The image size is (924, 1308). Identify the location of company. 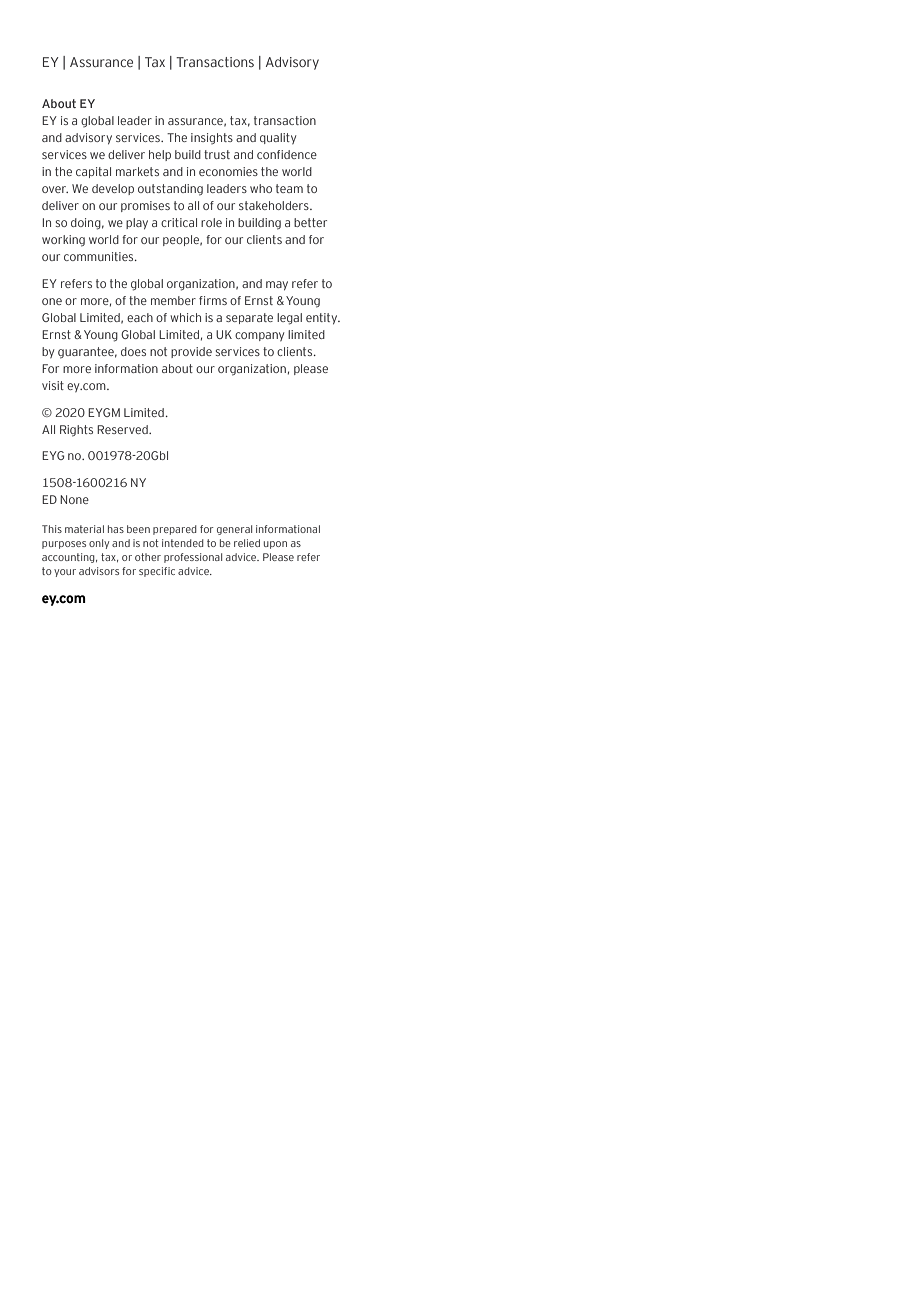
(259, 336).
